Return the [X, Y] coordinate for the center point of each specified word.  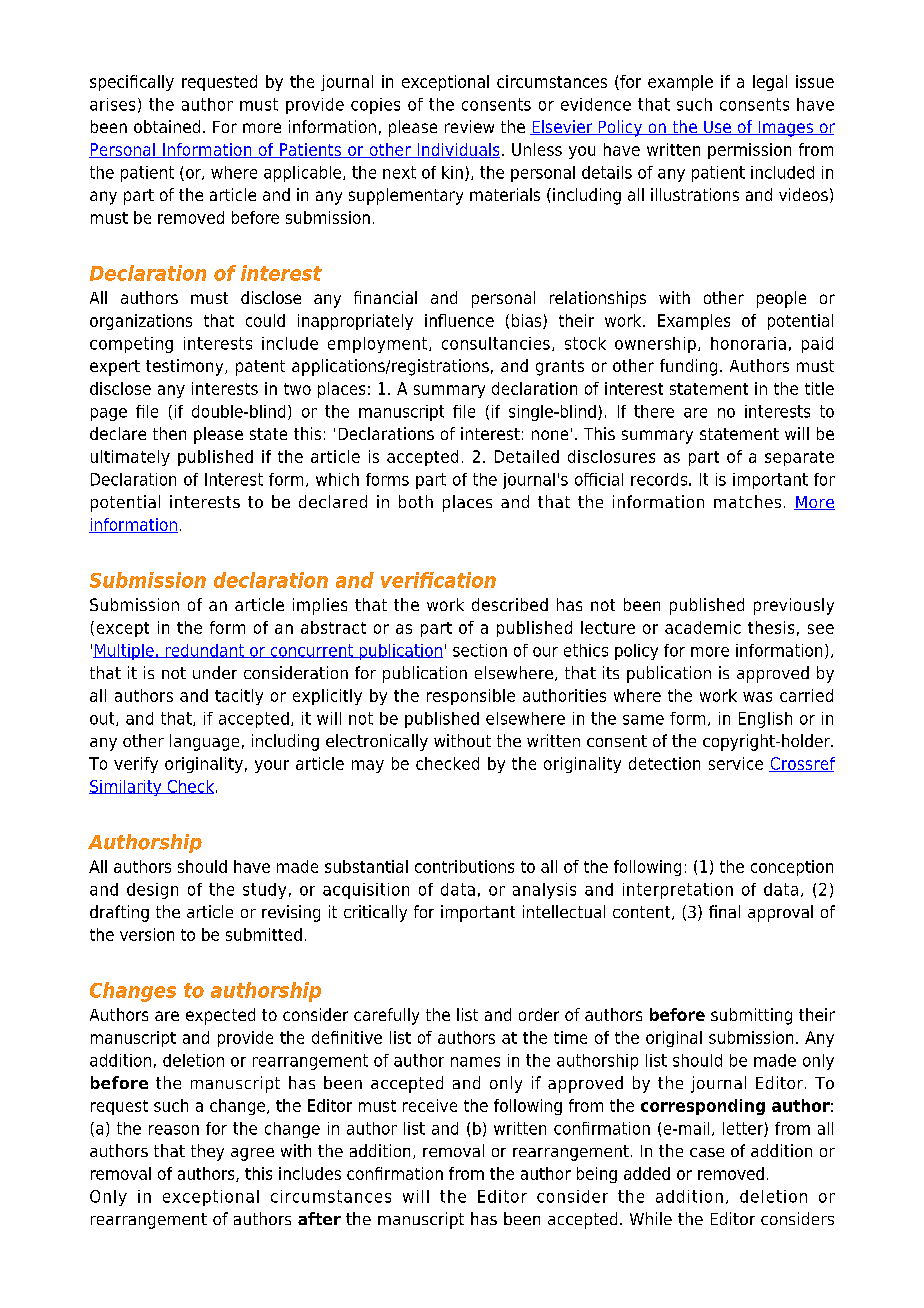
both [416, 501]
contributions [464, 866]
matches [747, 501]
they [207, 1152]
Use [717, 128]
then [169, 433]
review [469, 126]
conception [792, 868]
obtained [167, 126]
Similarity [126, 788]
